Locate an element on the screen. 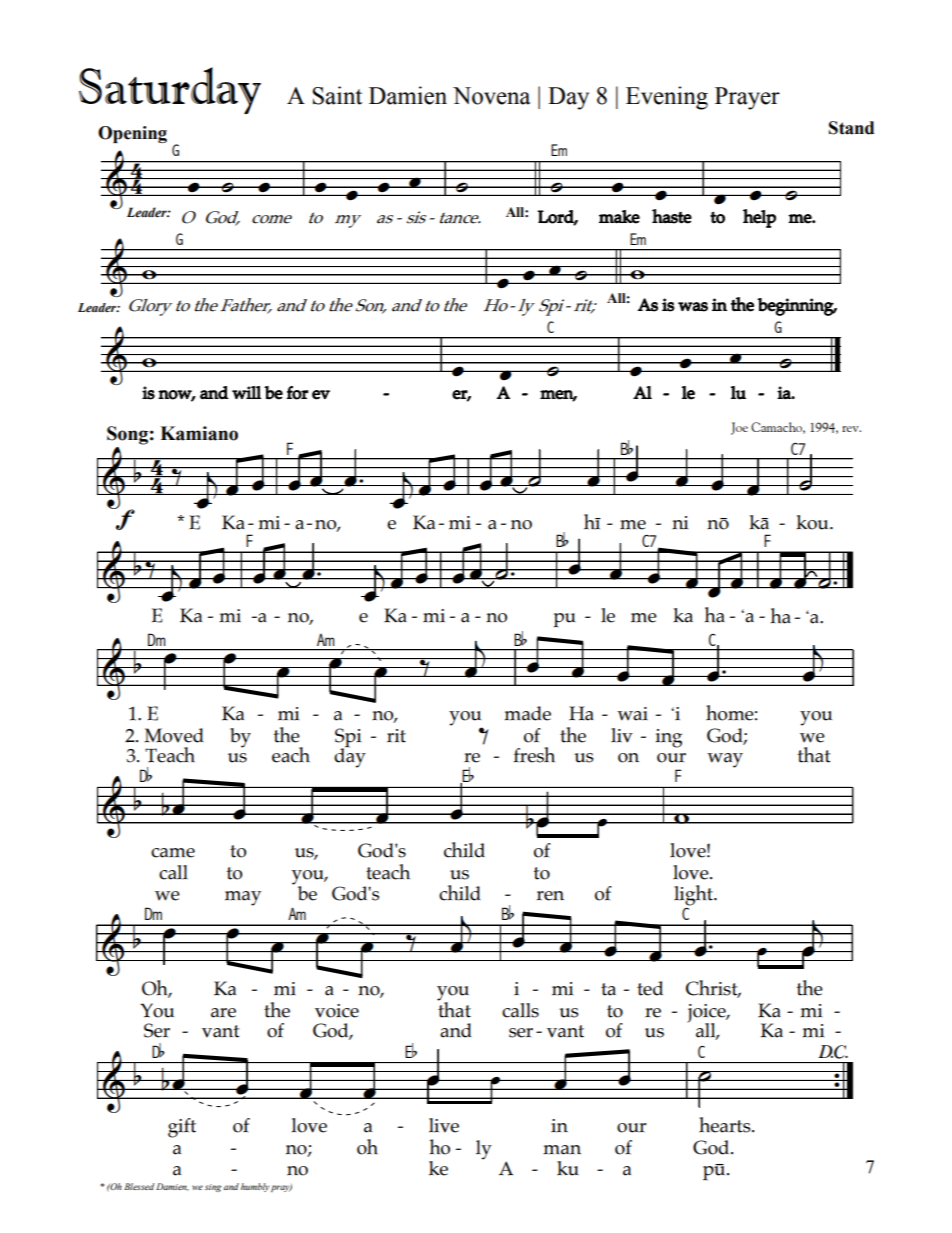 Image resolution: width=952 pixels, height=1233 pixels. ren is located at coordinates (550, 896).
